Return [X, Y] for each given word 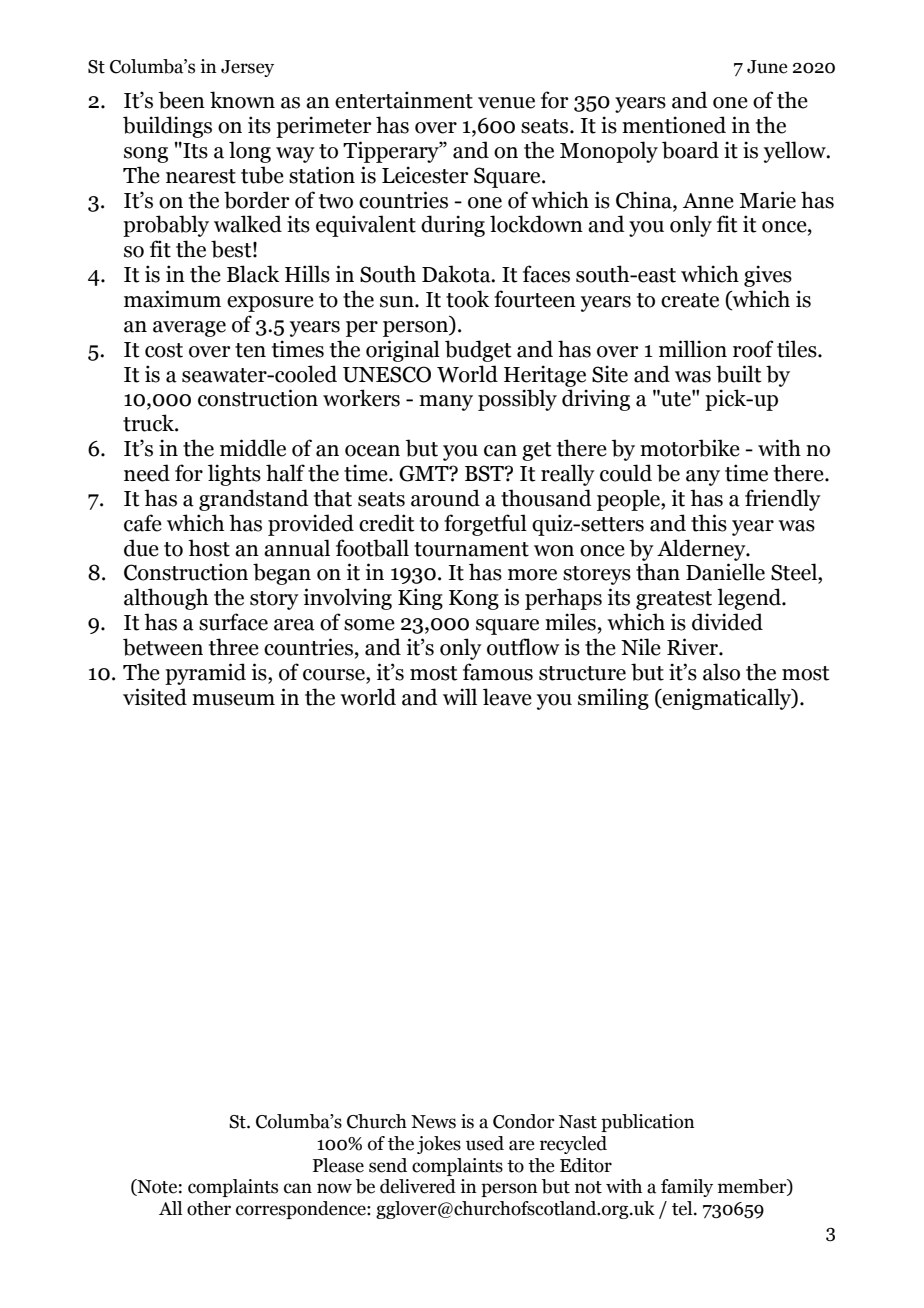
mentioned [674, 125]
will [460, 696]
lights [234, 475]
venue [506, 103]
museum [233, 700]
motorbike [690, 448]
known [242, 100]
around [445, 498]
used [485, 1143]
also [721, 672]
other [209, 1208]
